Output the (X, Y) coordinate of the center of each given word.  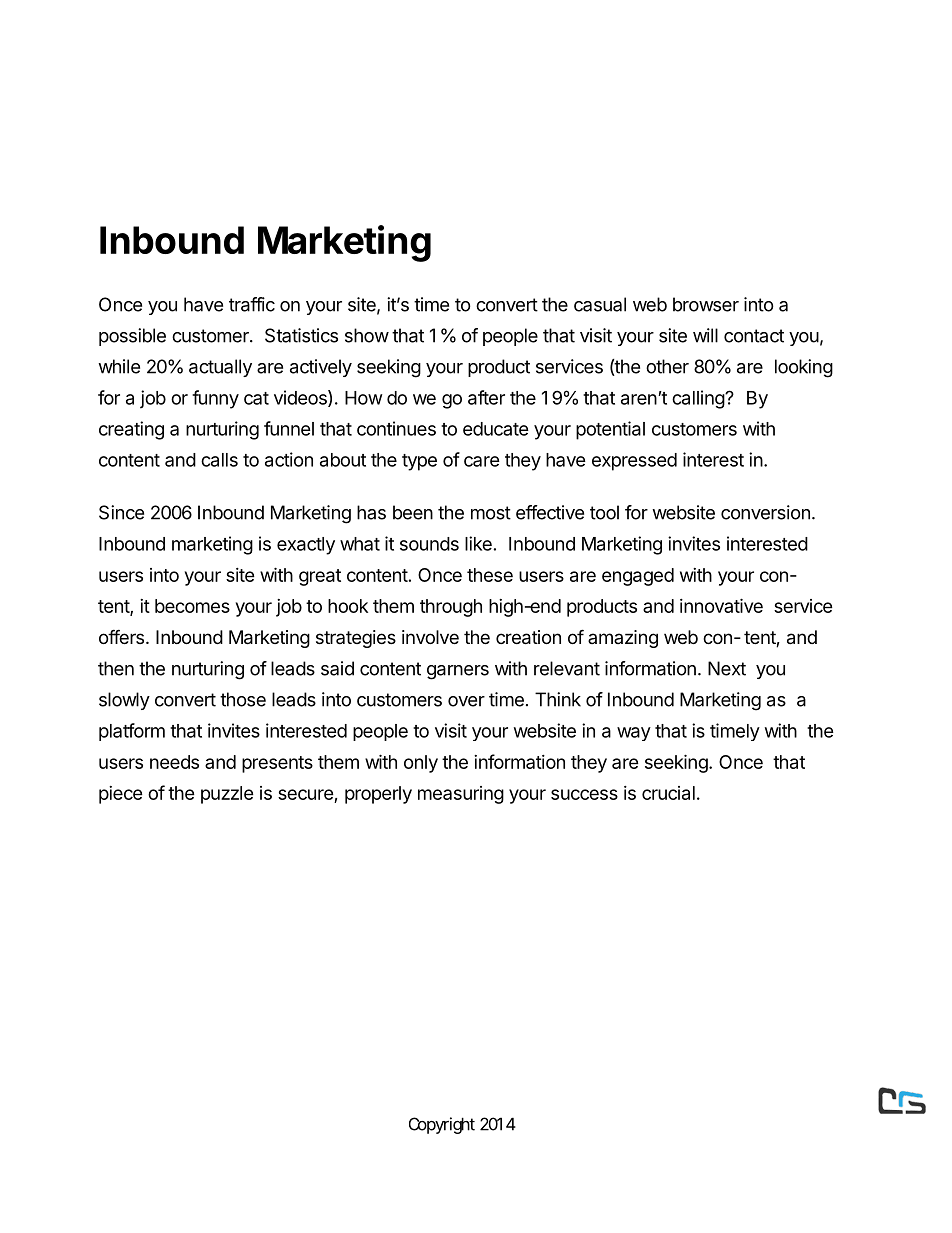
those (243, 699)
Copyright (442, 1125)
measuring (461, 795)
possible (132, 337)
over (466, 701)
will (705, 335)
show (367, 335)
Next (727, 668)
